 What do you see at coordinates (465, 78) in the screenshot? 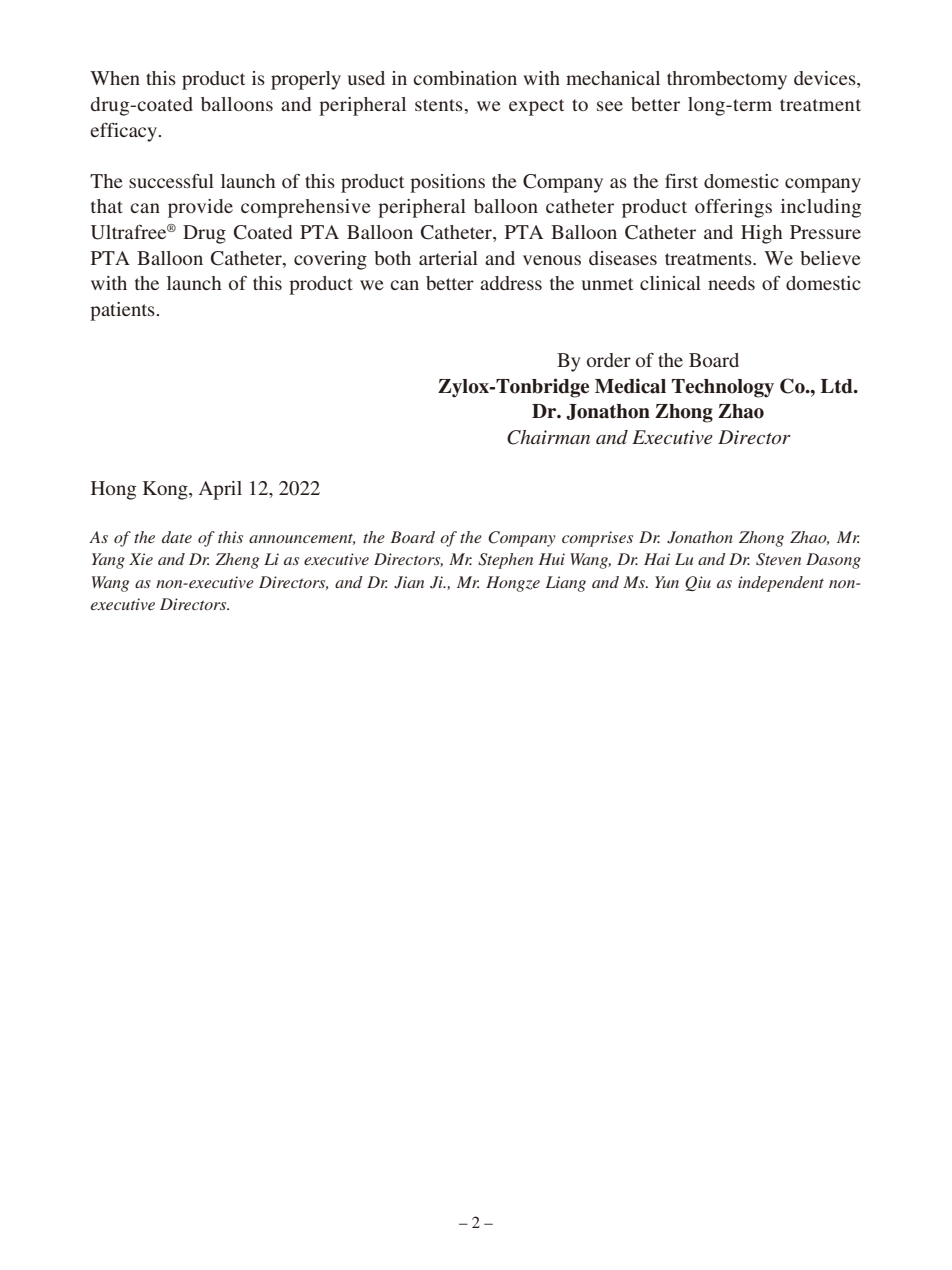
I see `combination` at bounding box center [465, 78].
